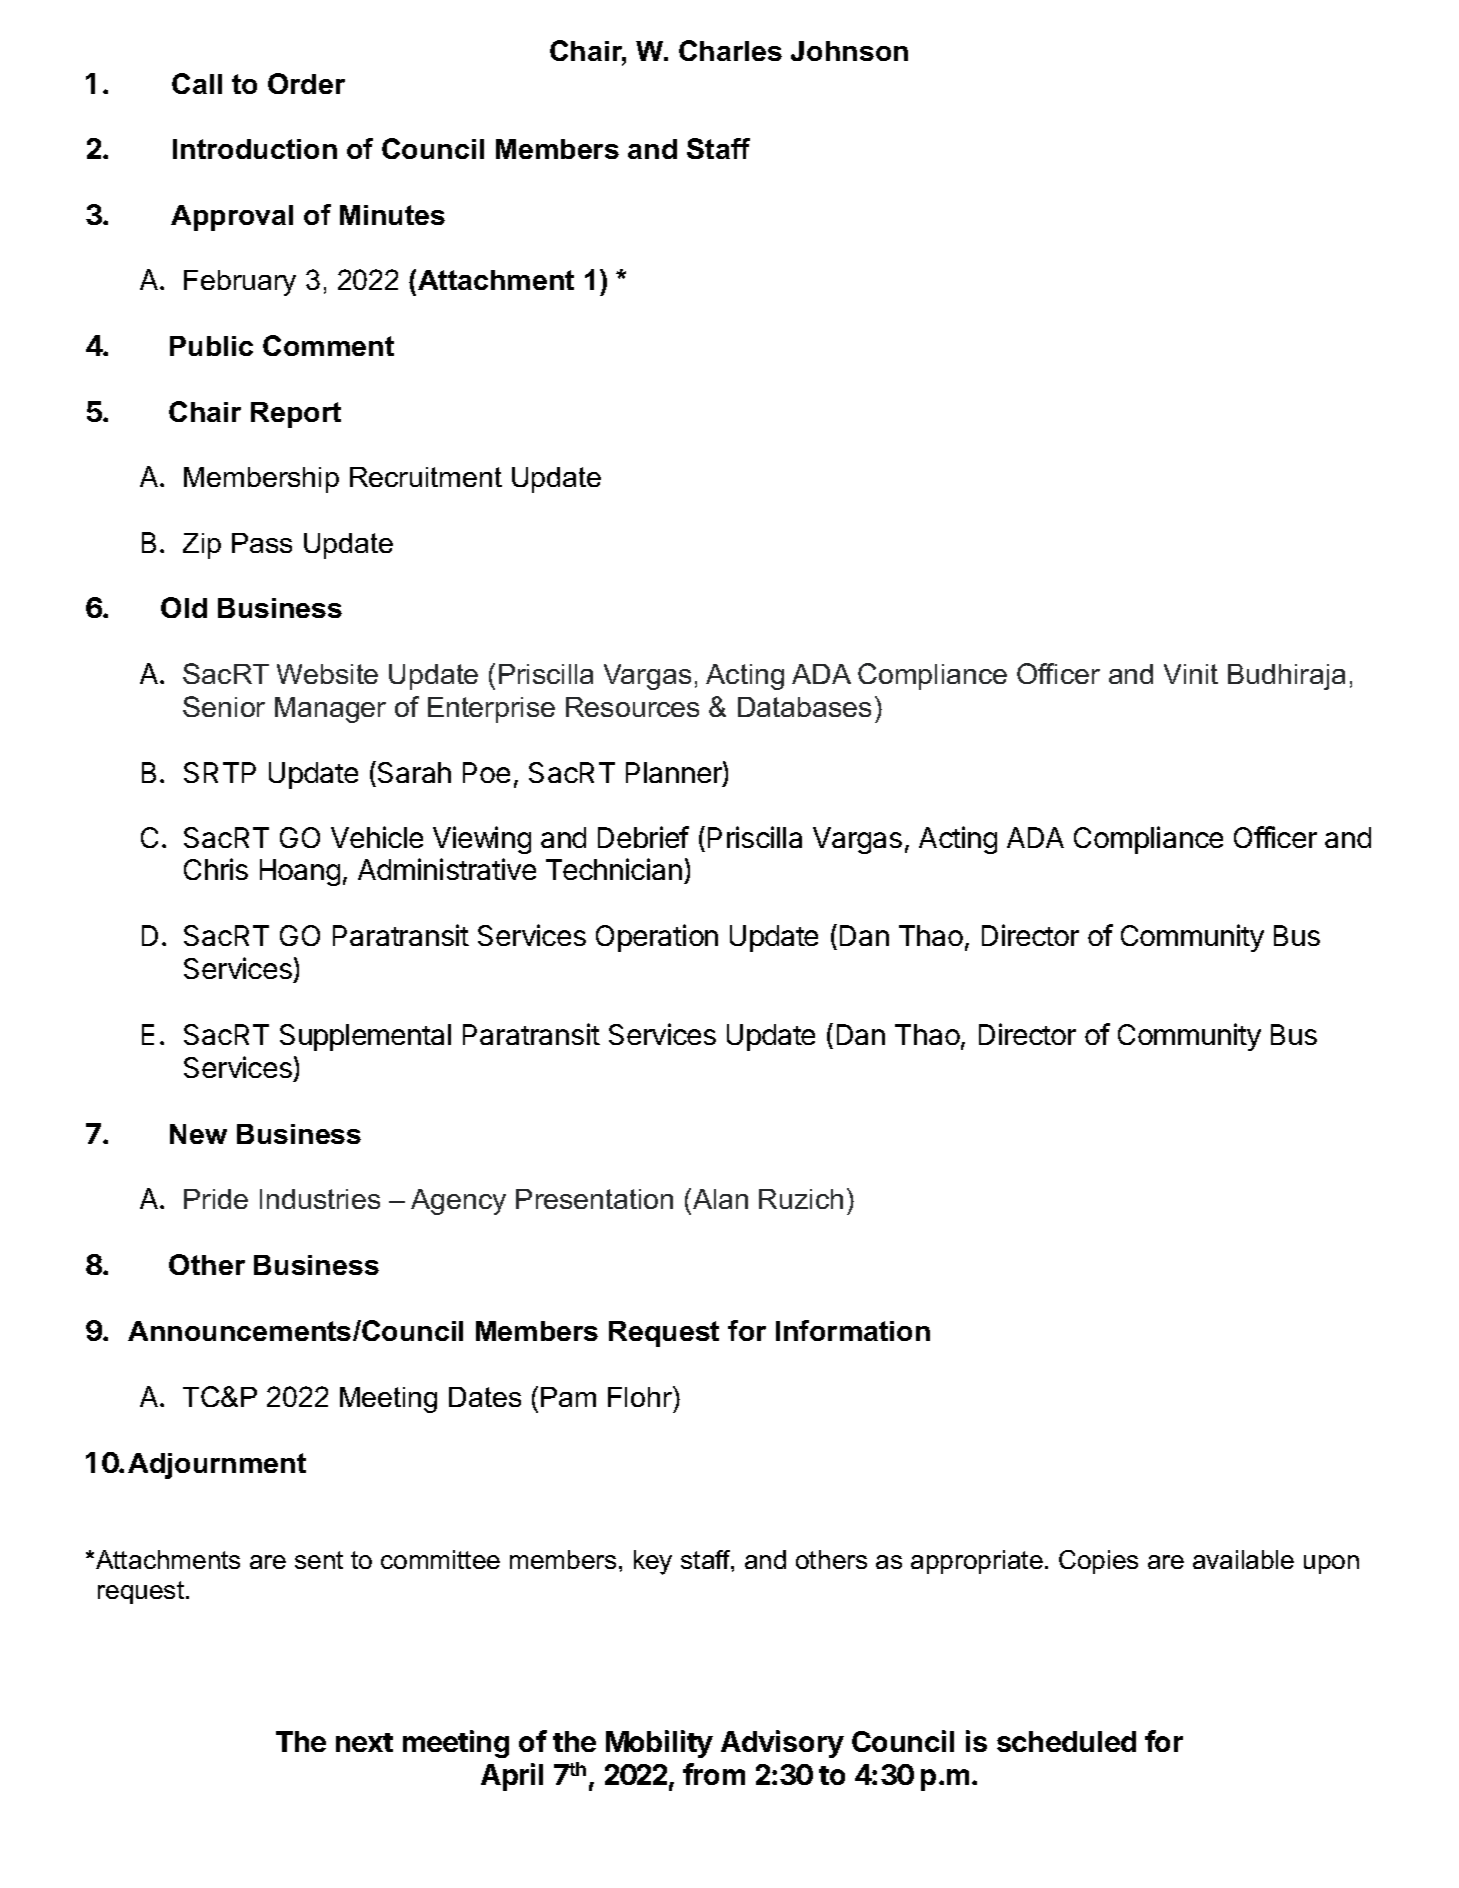 This screenshot has width=1459, height=1888. I want to click on scheduled, so click(1066, 1741).
